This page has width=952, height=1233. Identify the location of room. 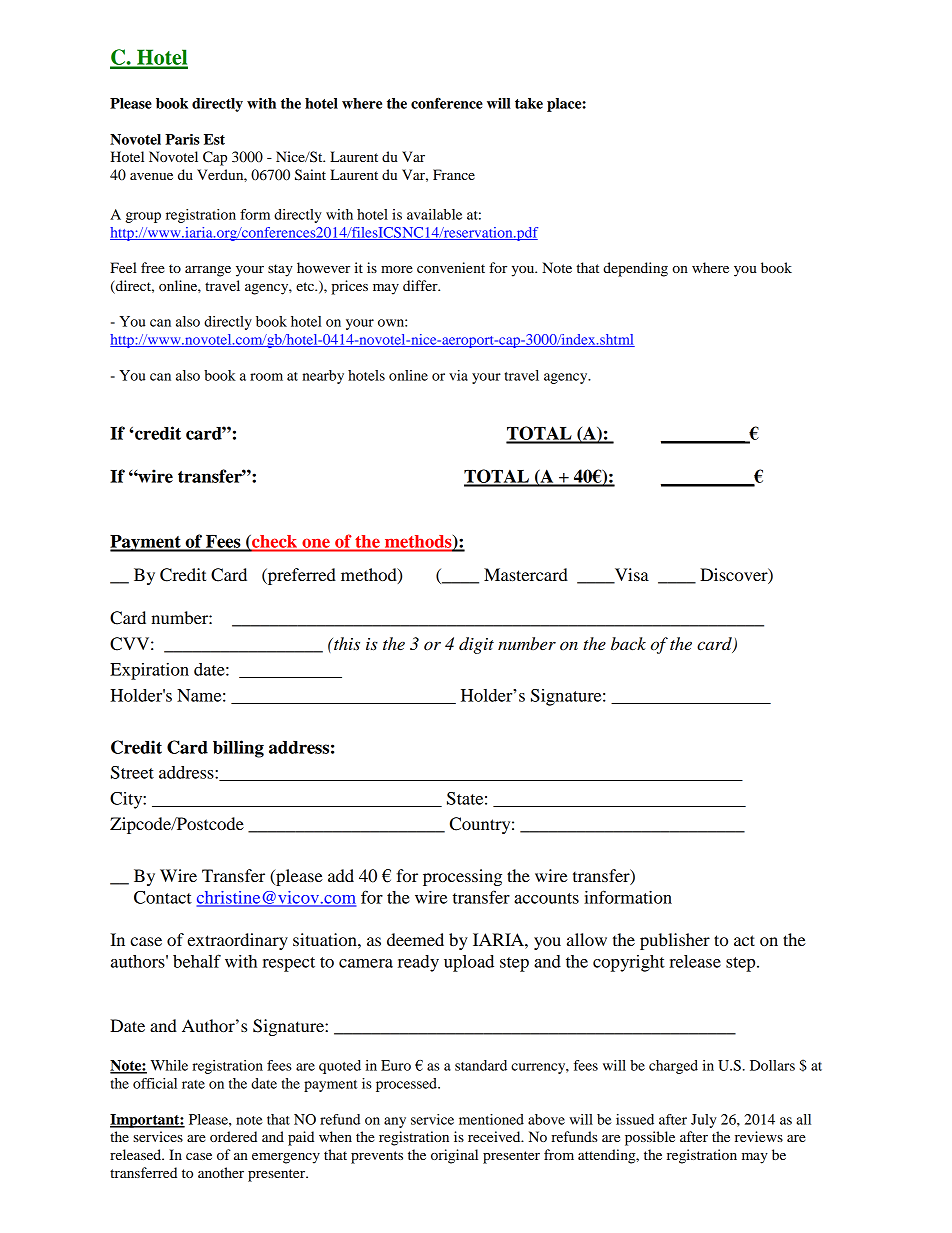
(266, 377).
